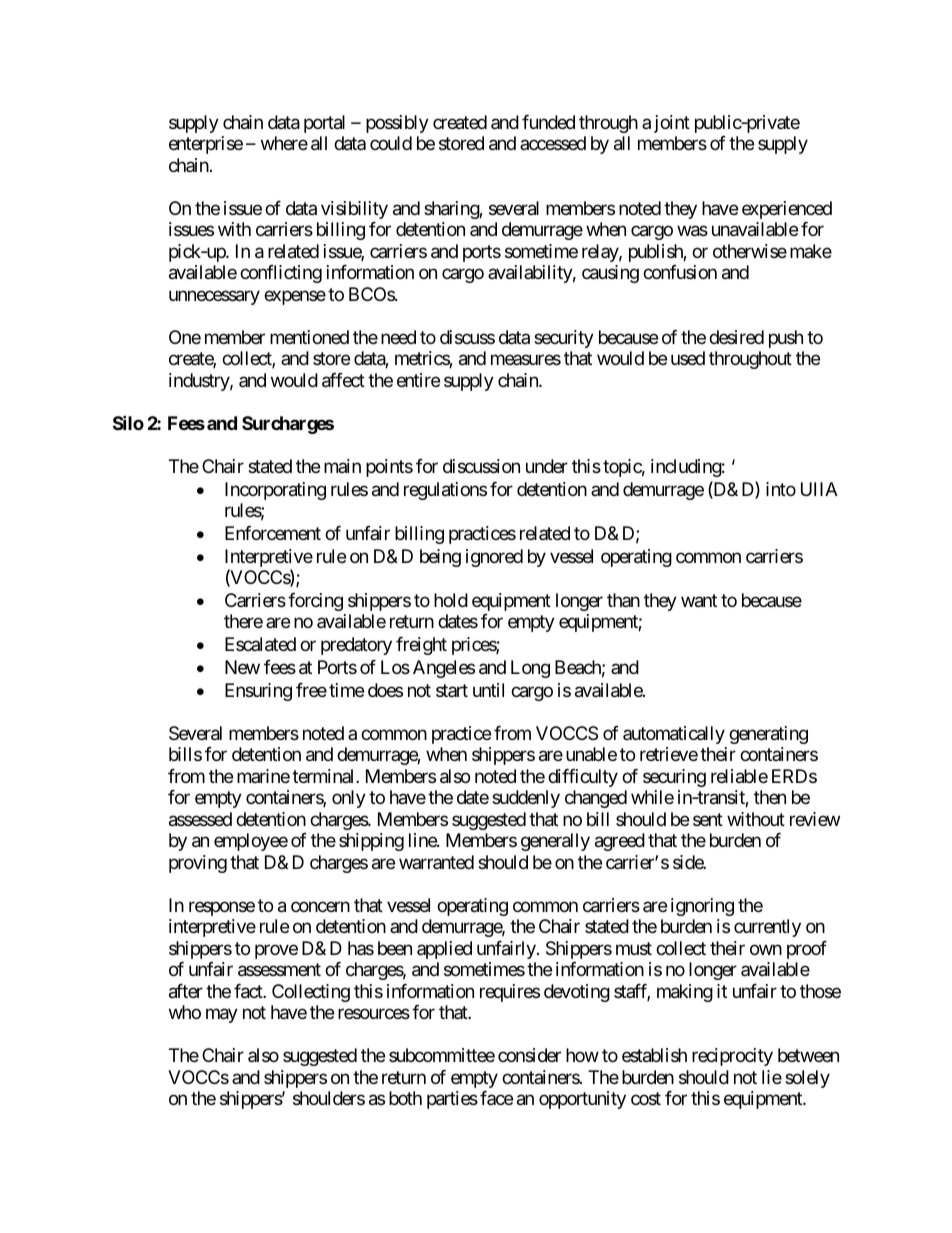  Describe the element at coordinates (496, 1098) in the screenshot. I see `face` at that location.
